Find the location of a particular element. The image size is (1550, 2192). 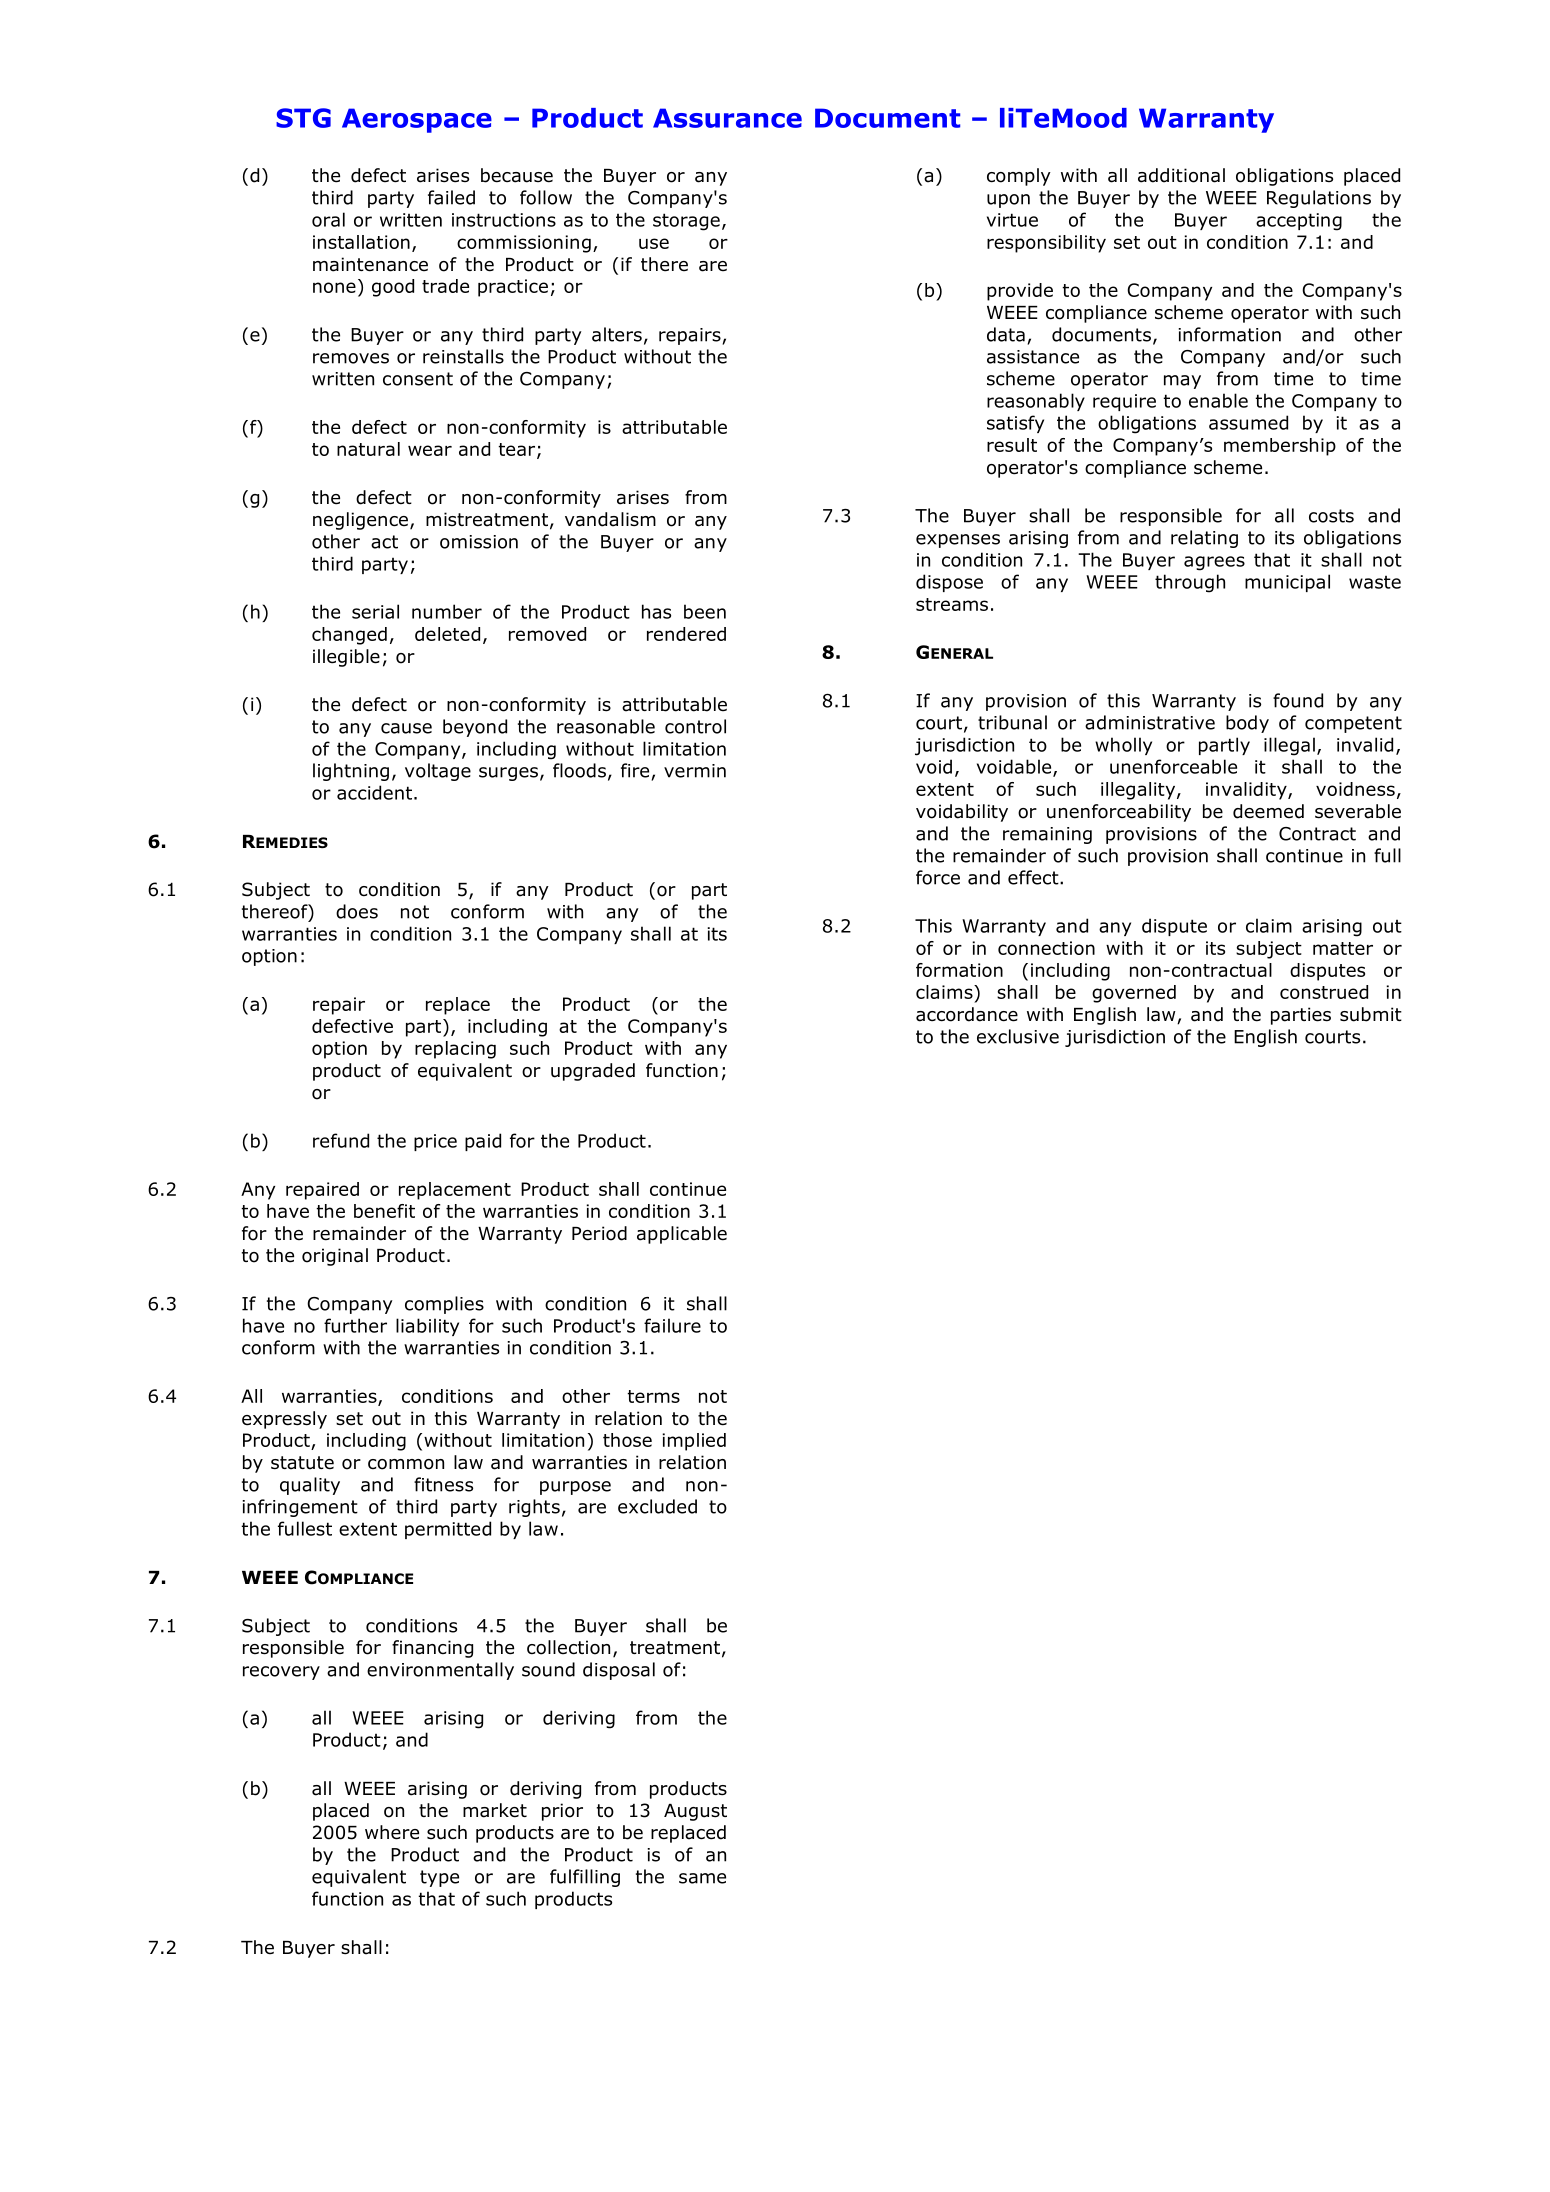

same is located at coordinates (702, 1878).
